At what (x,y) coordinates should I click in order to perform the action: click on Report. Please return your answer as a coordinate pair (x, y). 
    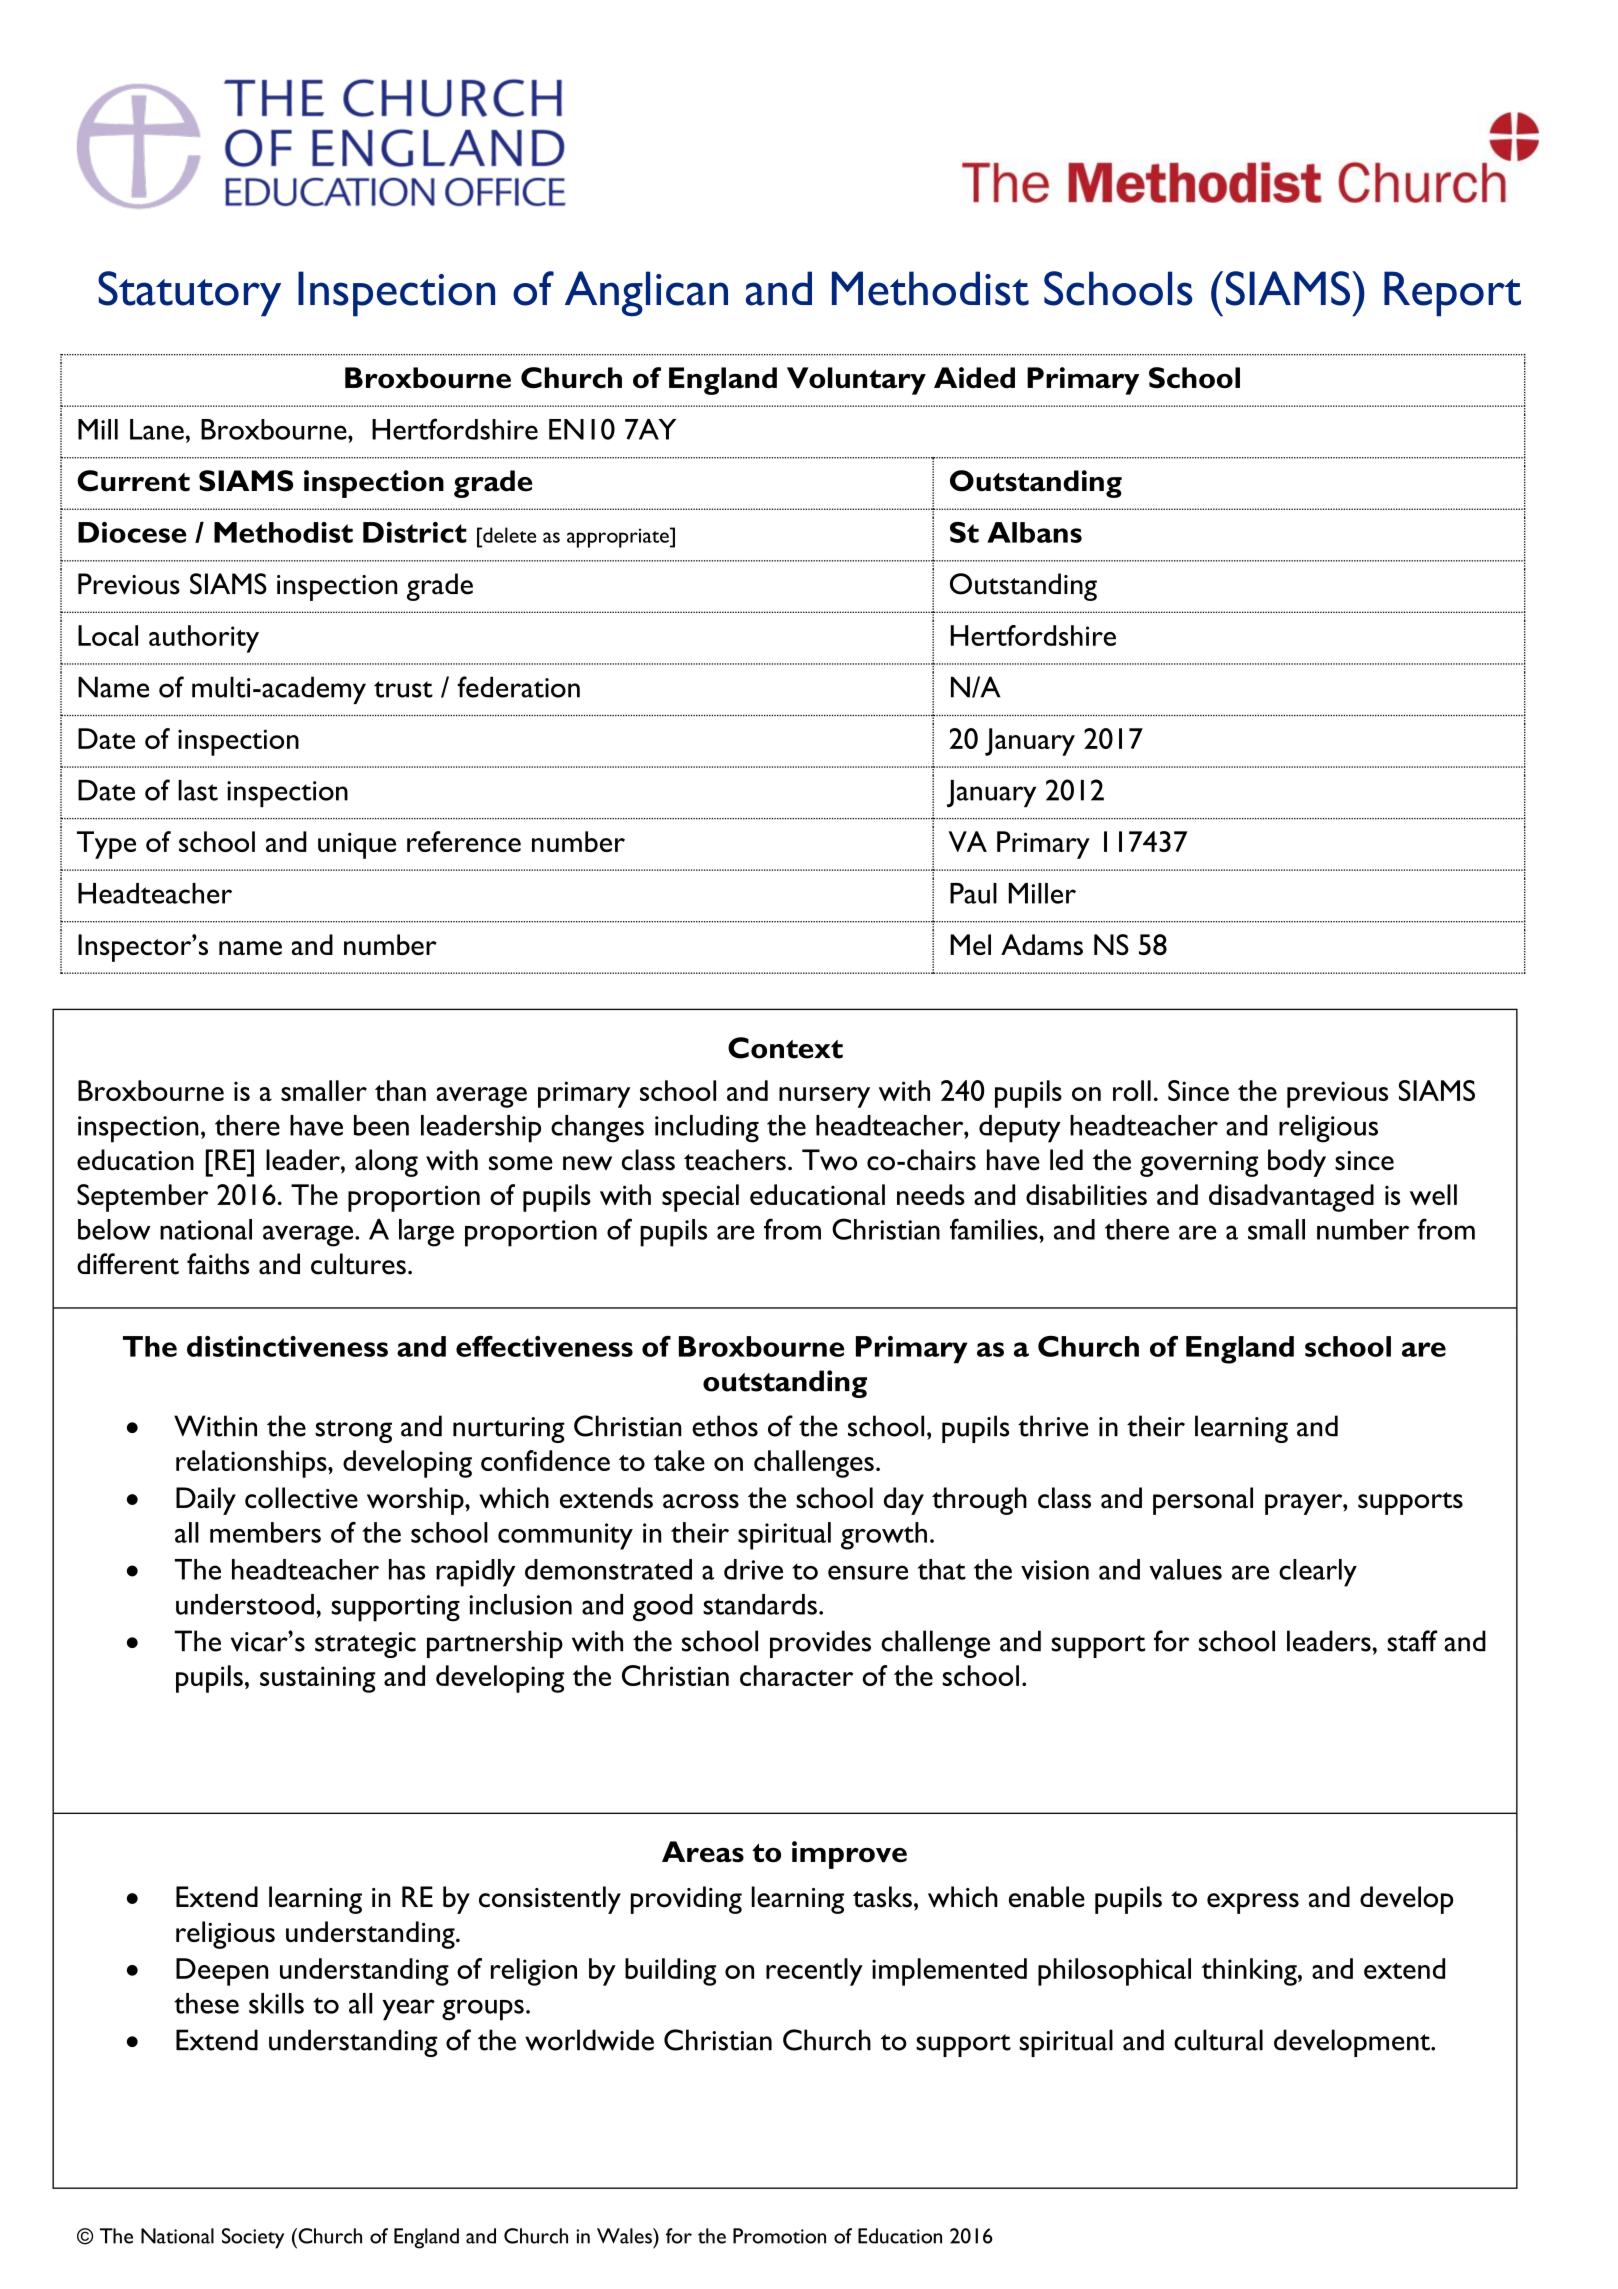
    Looking at the image, I should click on (1452, 294).
